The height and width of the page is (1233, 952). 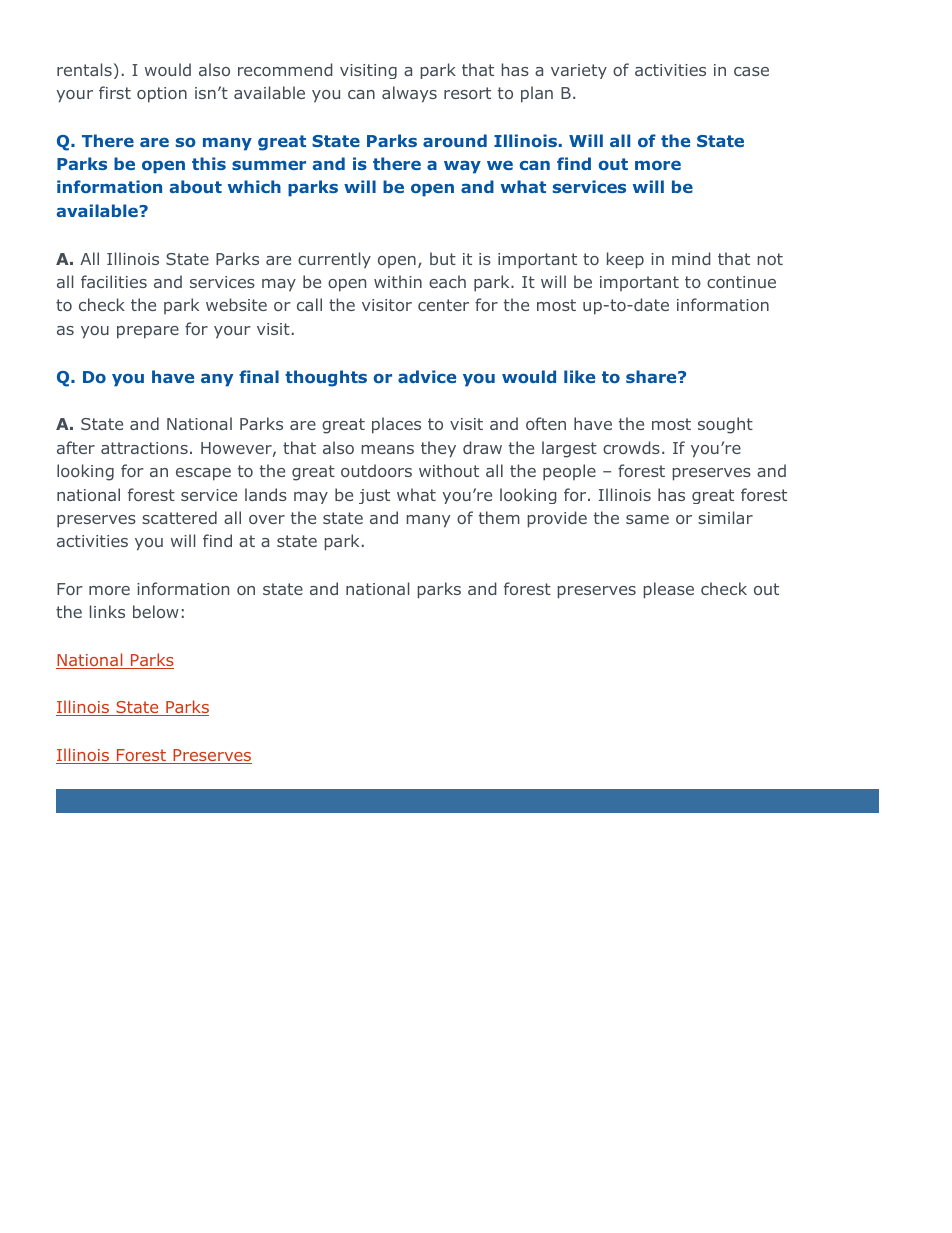 I want to click on option, so click(x=162, y=95).
